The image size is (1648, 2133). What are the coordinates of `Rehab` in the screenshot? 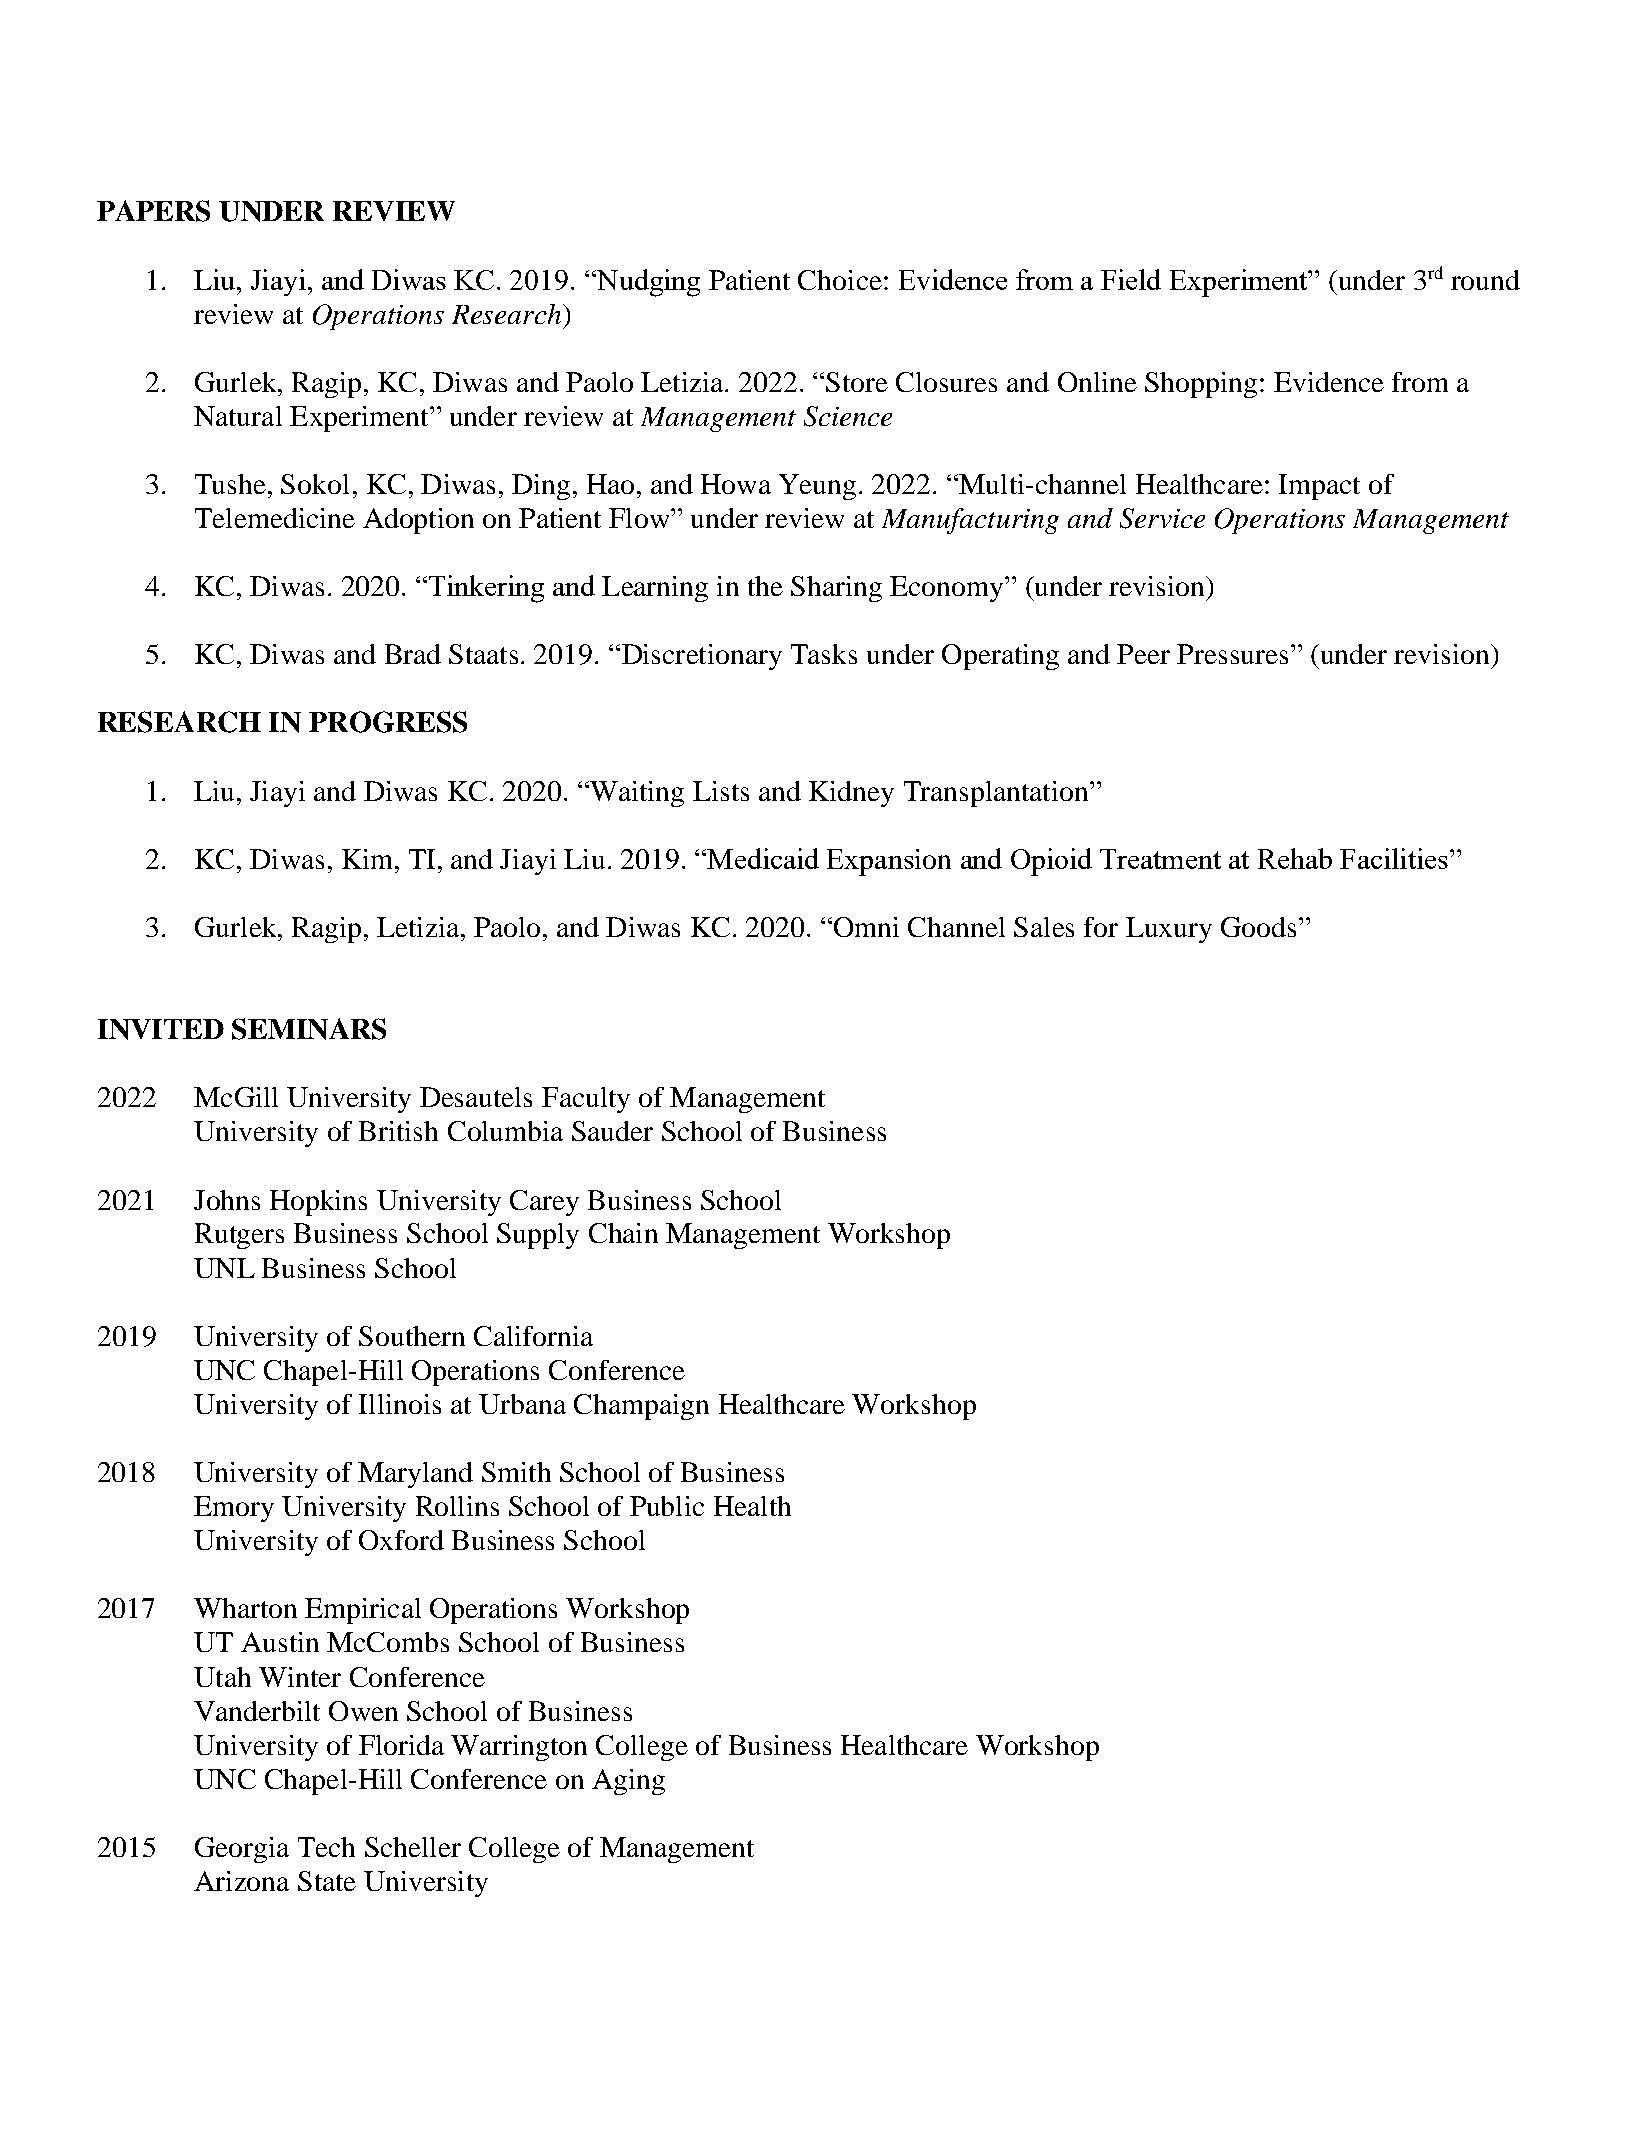 It's located at (1295, 858).
